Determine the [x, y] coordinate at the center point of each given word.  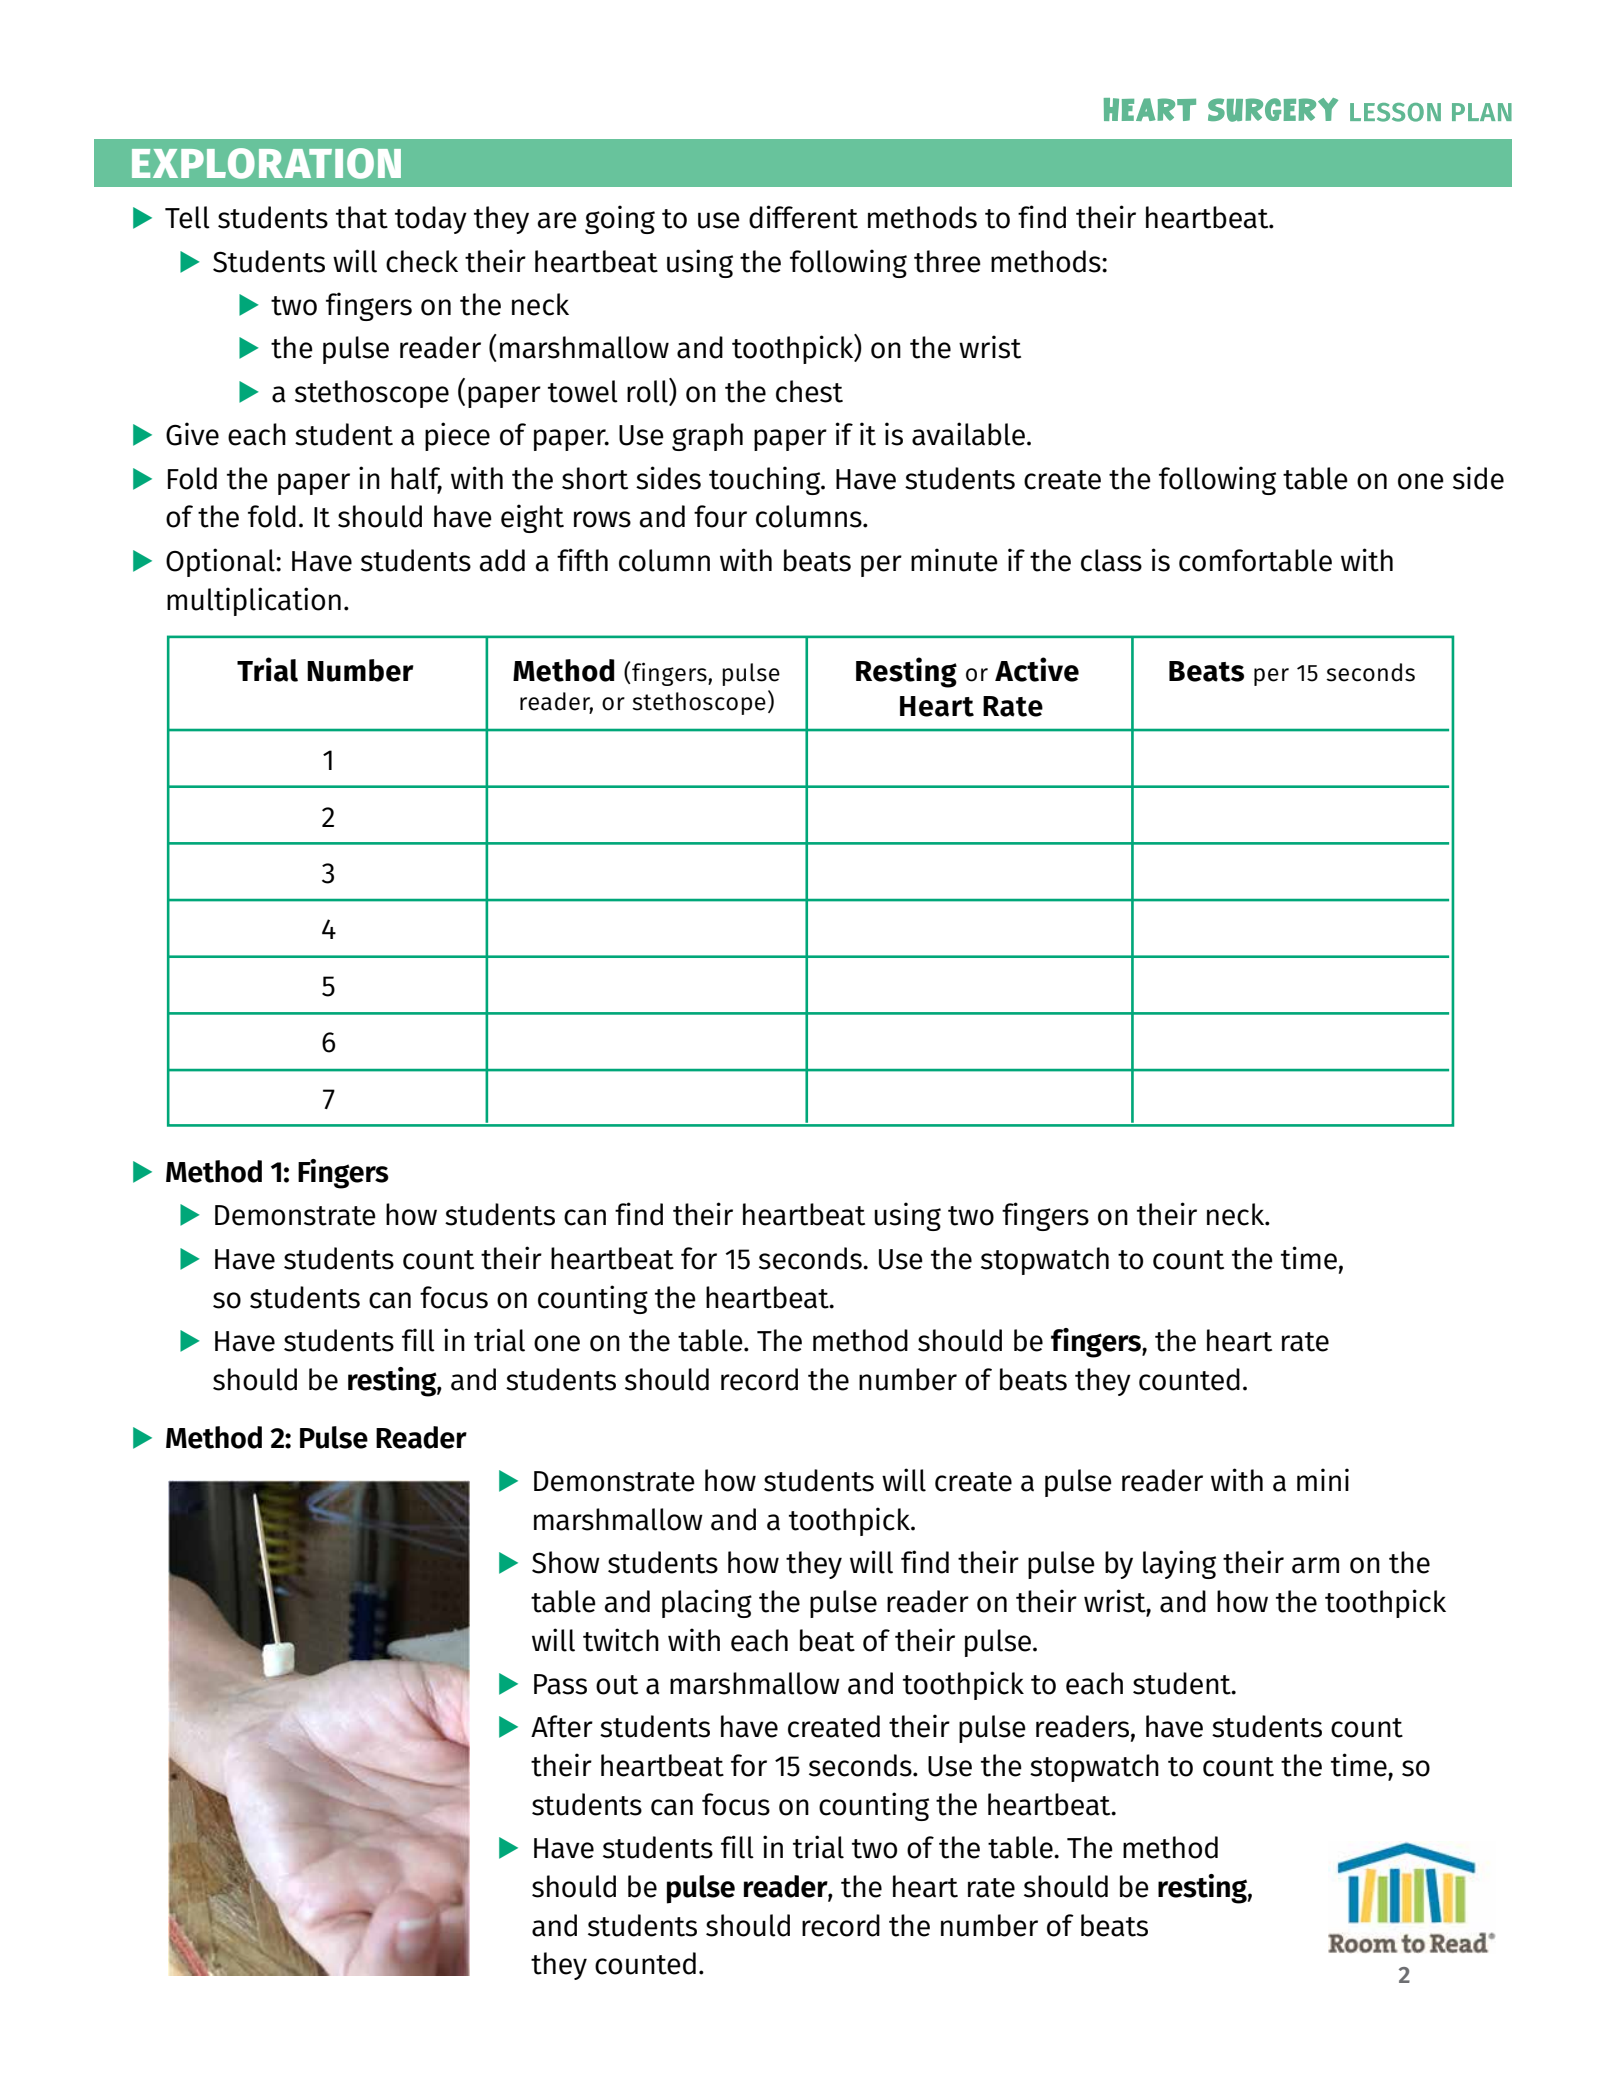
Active [1037, 669]
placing [707, 1603]
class [1111, 560]
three [947, 261]
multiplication [254, 601]
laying [1179, 1564]
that [362, 217]
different [803, 217]
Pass [560, 1684]
